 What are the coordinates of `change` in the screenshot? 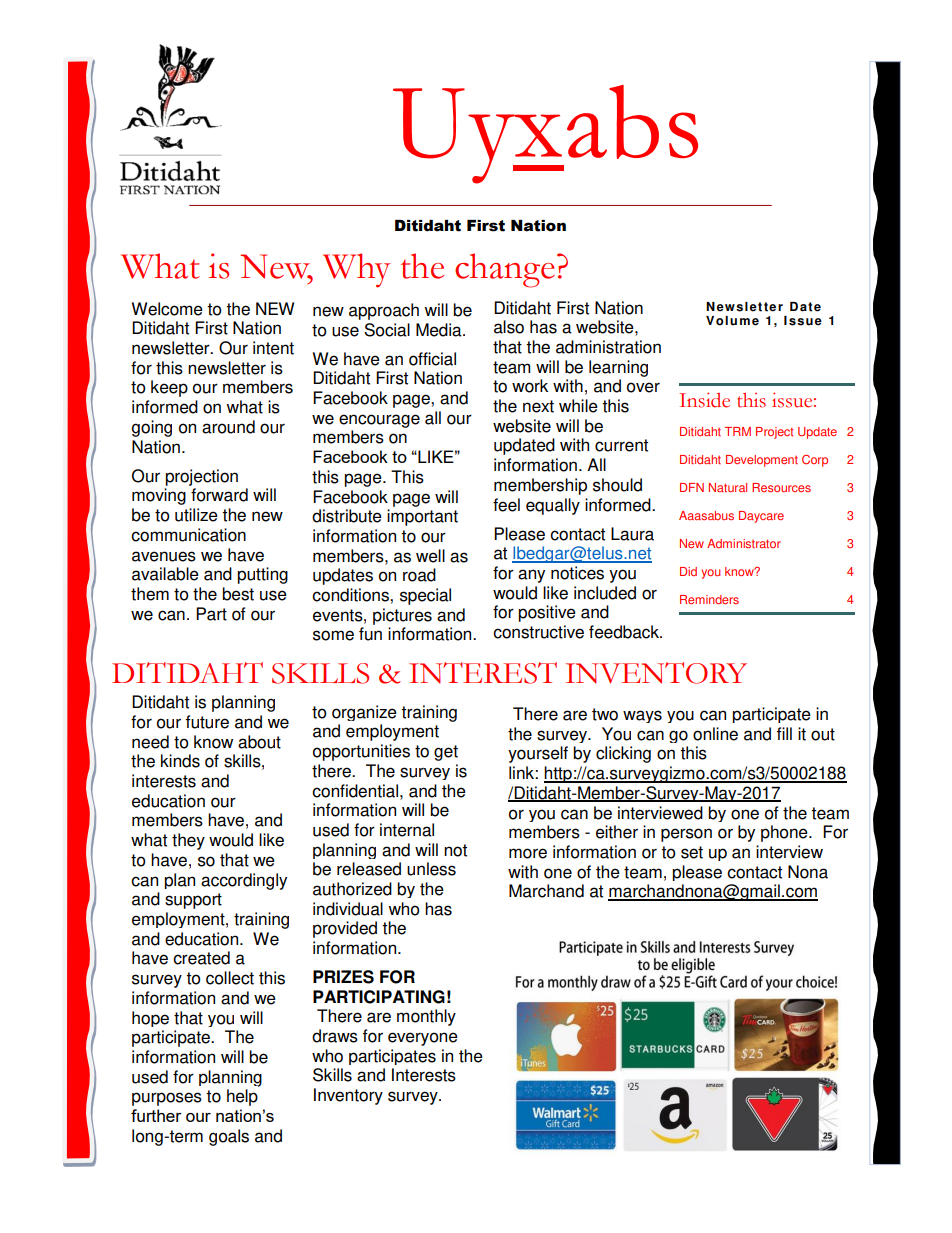 It's located at (505, 270).
